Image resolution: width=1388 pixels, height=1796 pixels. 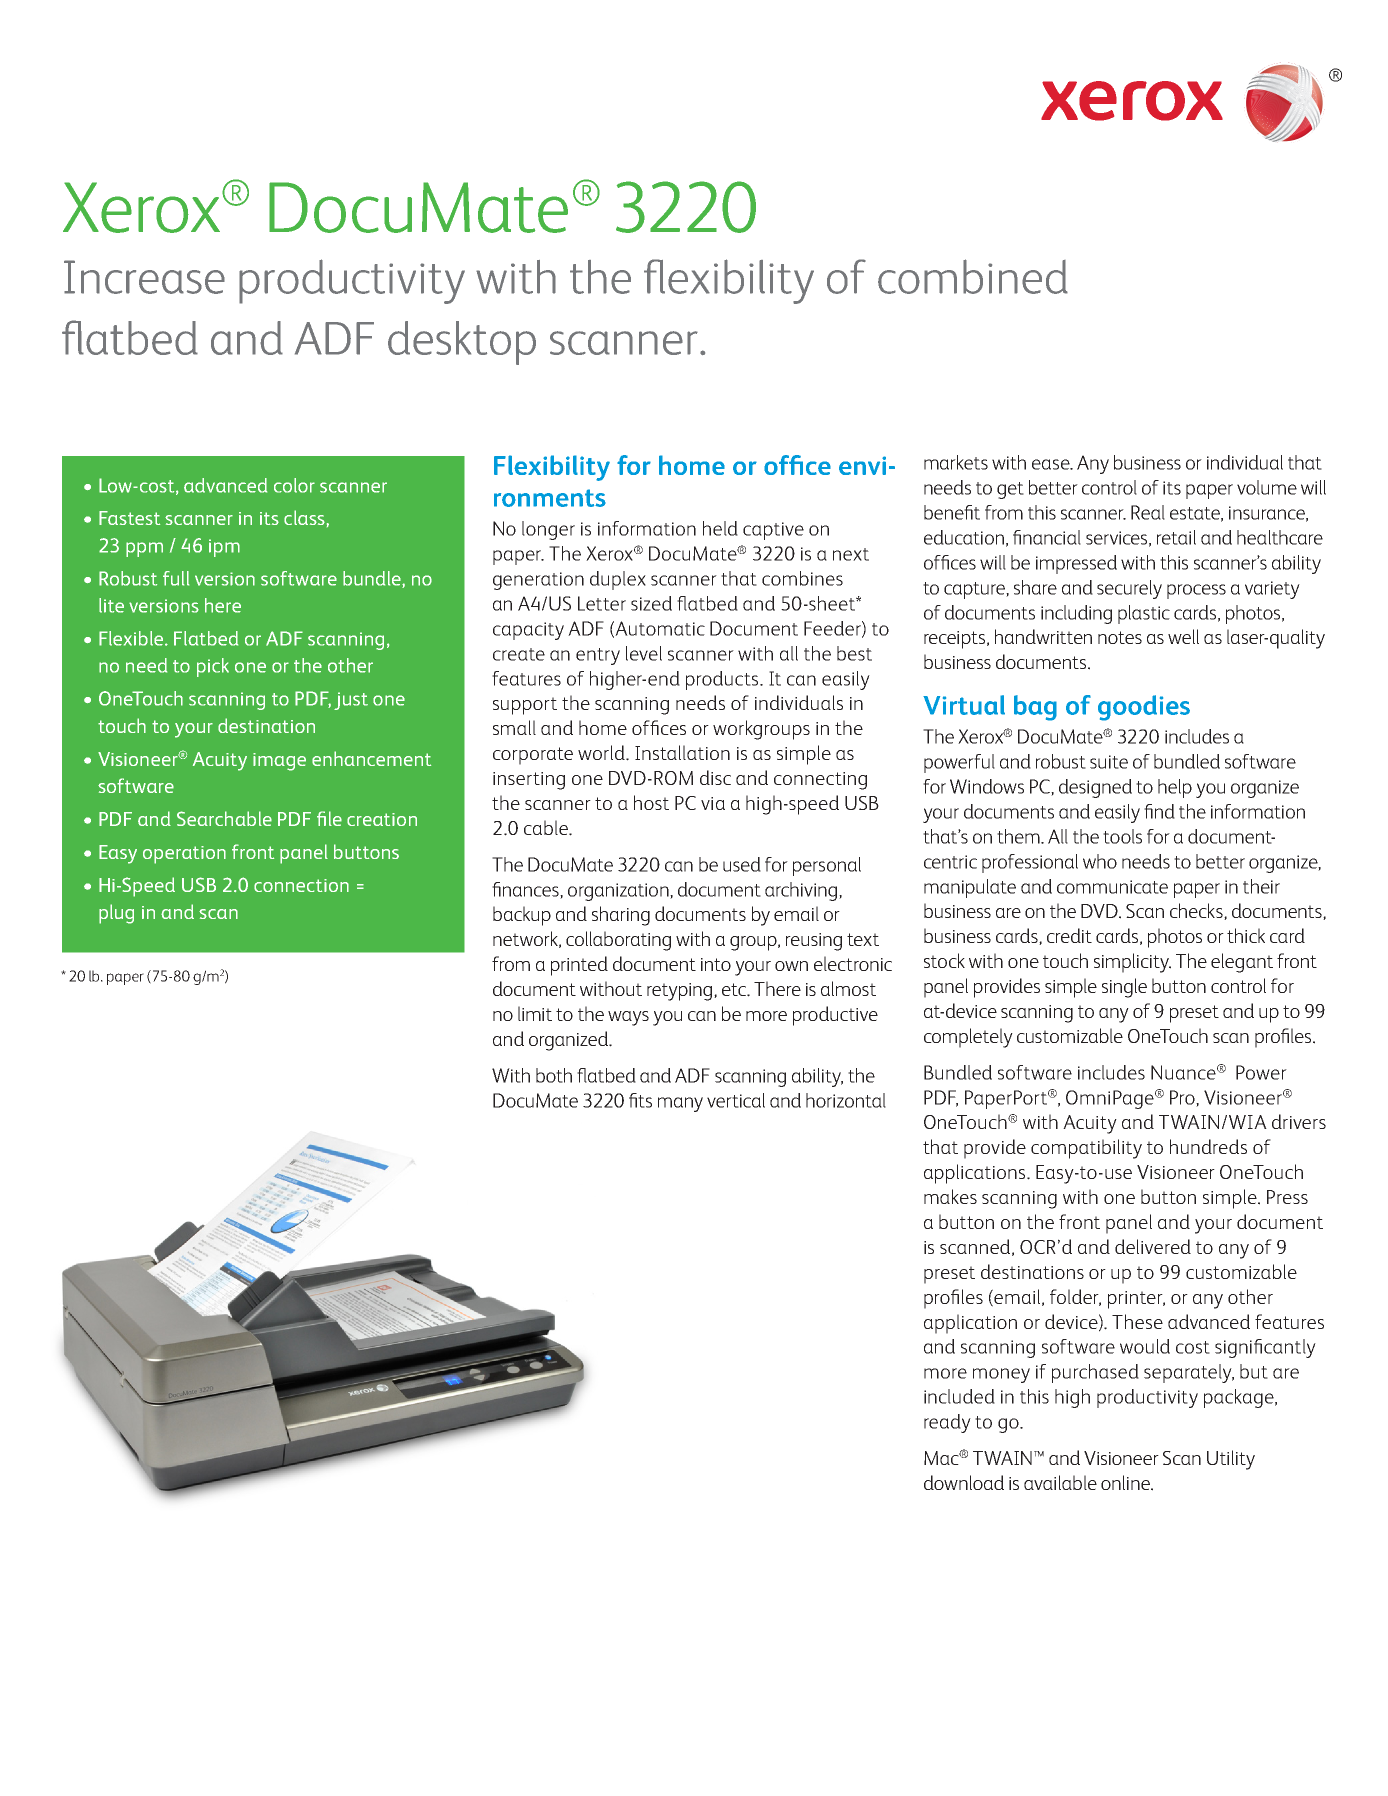 What do you see at coordinates (462, 343) in the screenshot?
I see `desktop` at bounding box center [462, 343].
